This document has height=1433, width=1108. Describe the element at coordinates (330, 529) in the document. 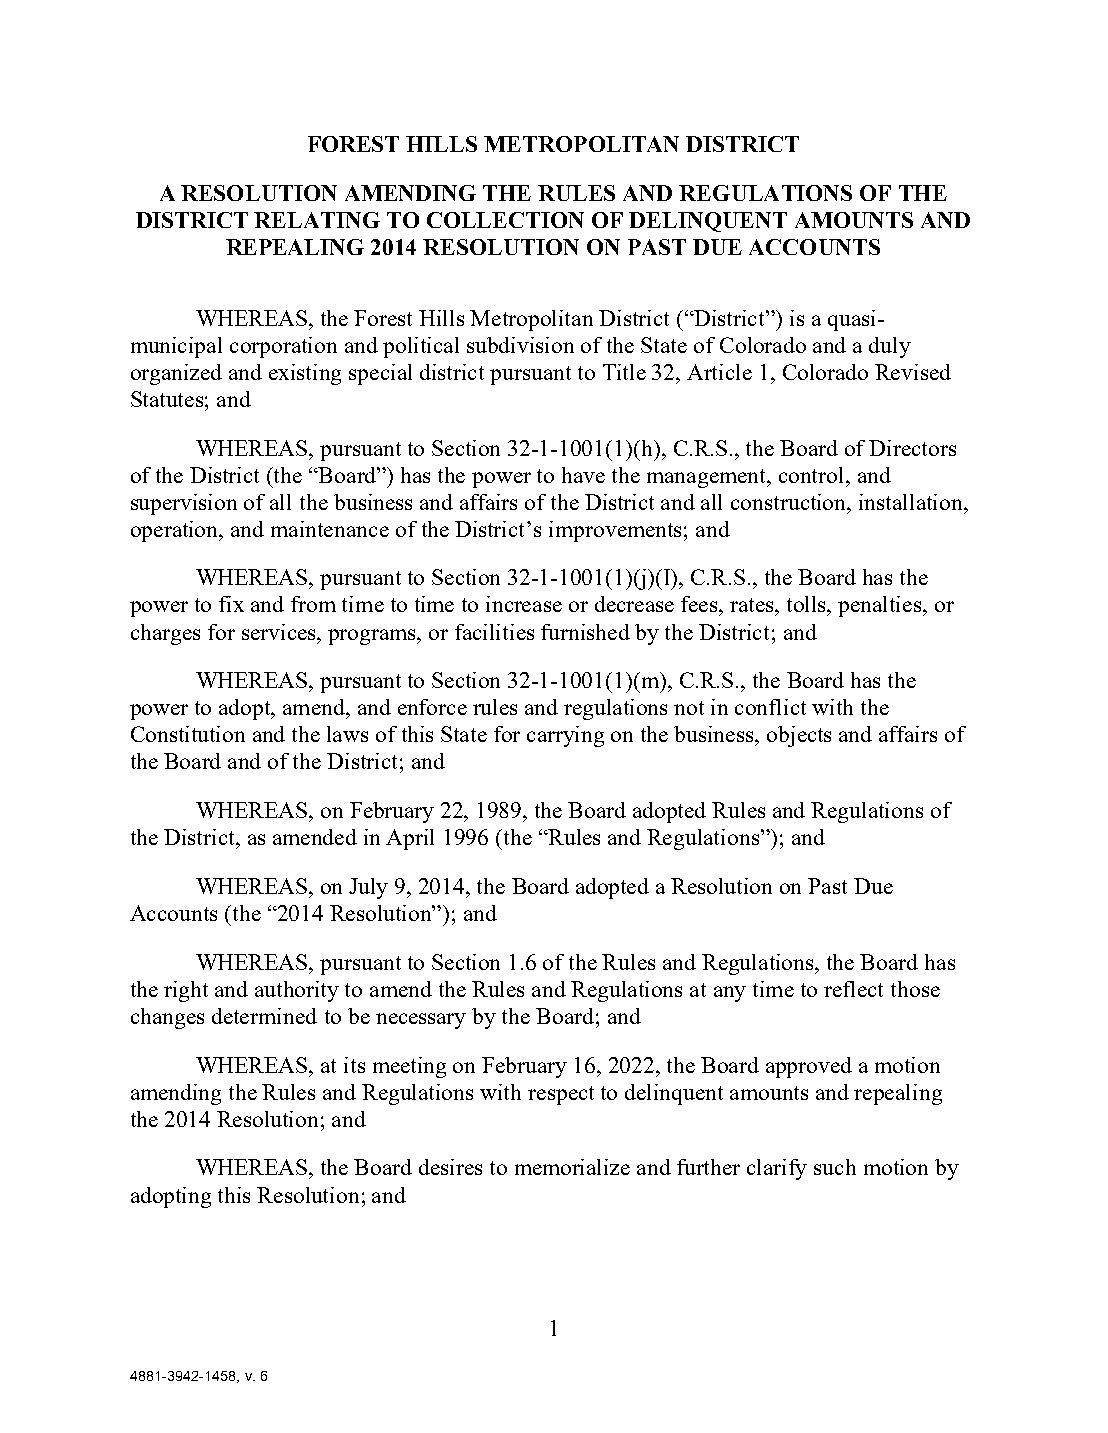

I see `maintenance` at that location.
